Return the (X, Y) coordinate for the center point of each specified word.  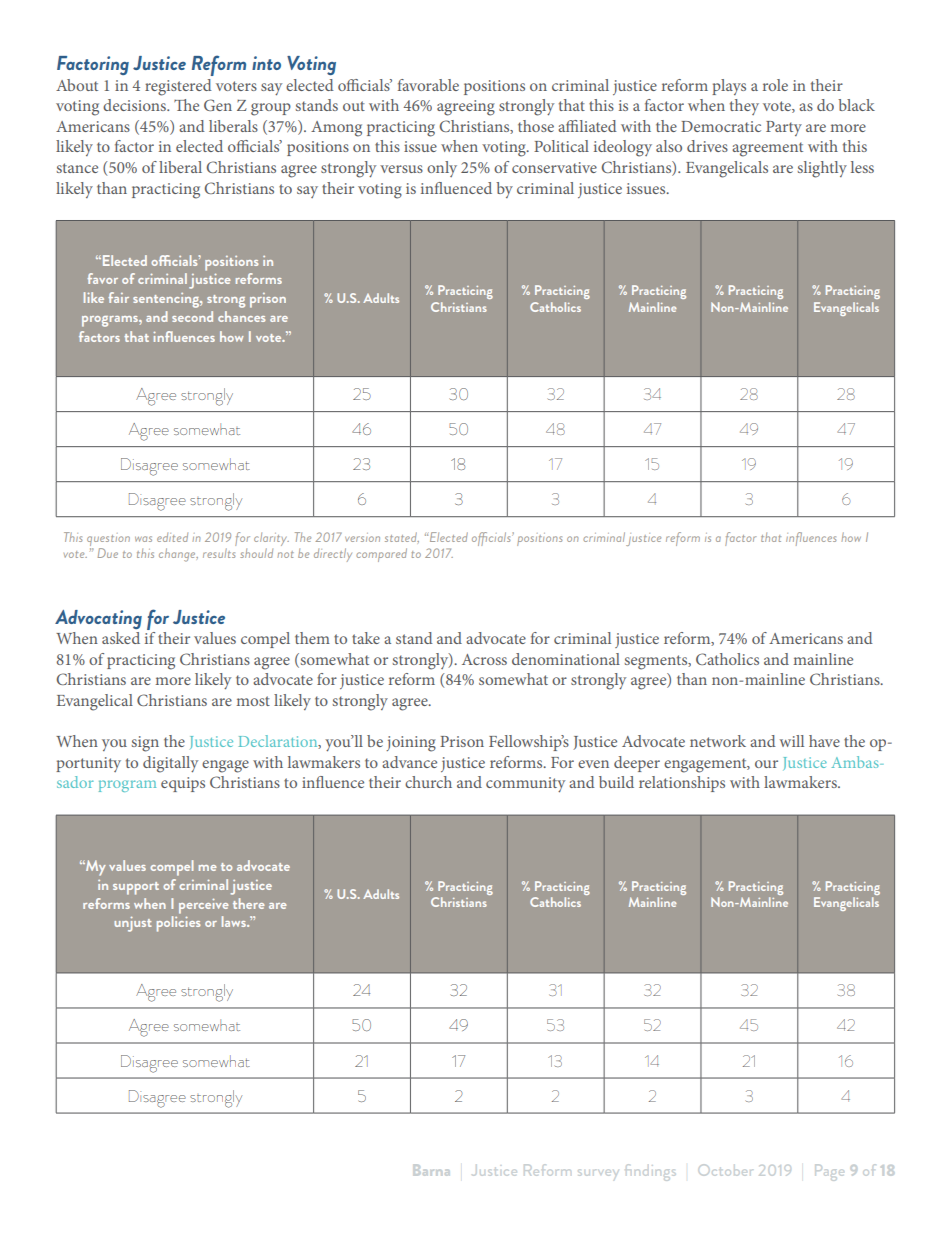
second (192, 316)
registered (178, 87)
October (726, 1170)
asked (121, 638)
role (775, 85)
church (428, 782)
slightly (822, 169)
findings (651, 1172)
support (136, 888)
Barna (431, 1170)
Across (484, 659)
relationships (682, 784)
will (792, 741)
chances (241, 316)
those (536, 126)
